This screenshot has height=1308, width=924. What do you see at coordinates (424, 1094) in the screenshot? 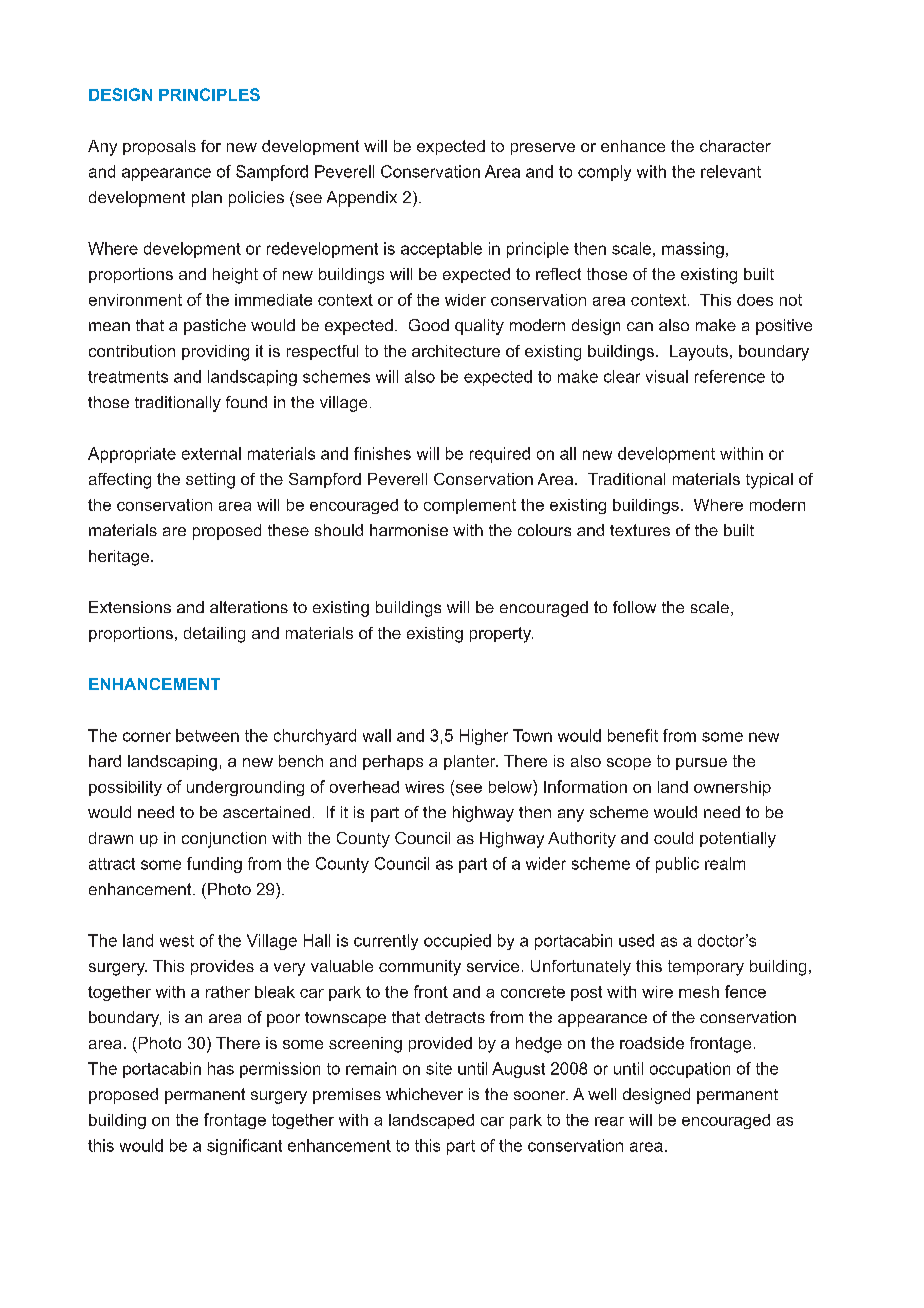
I see `whichever` at bounding box center [424, 1094].
